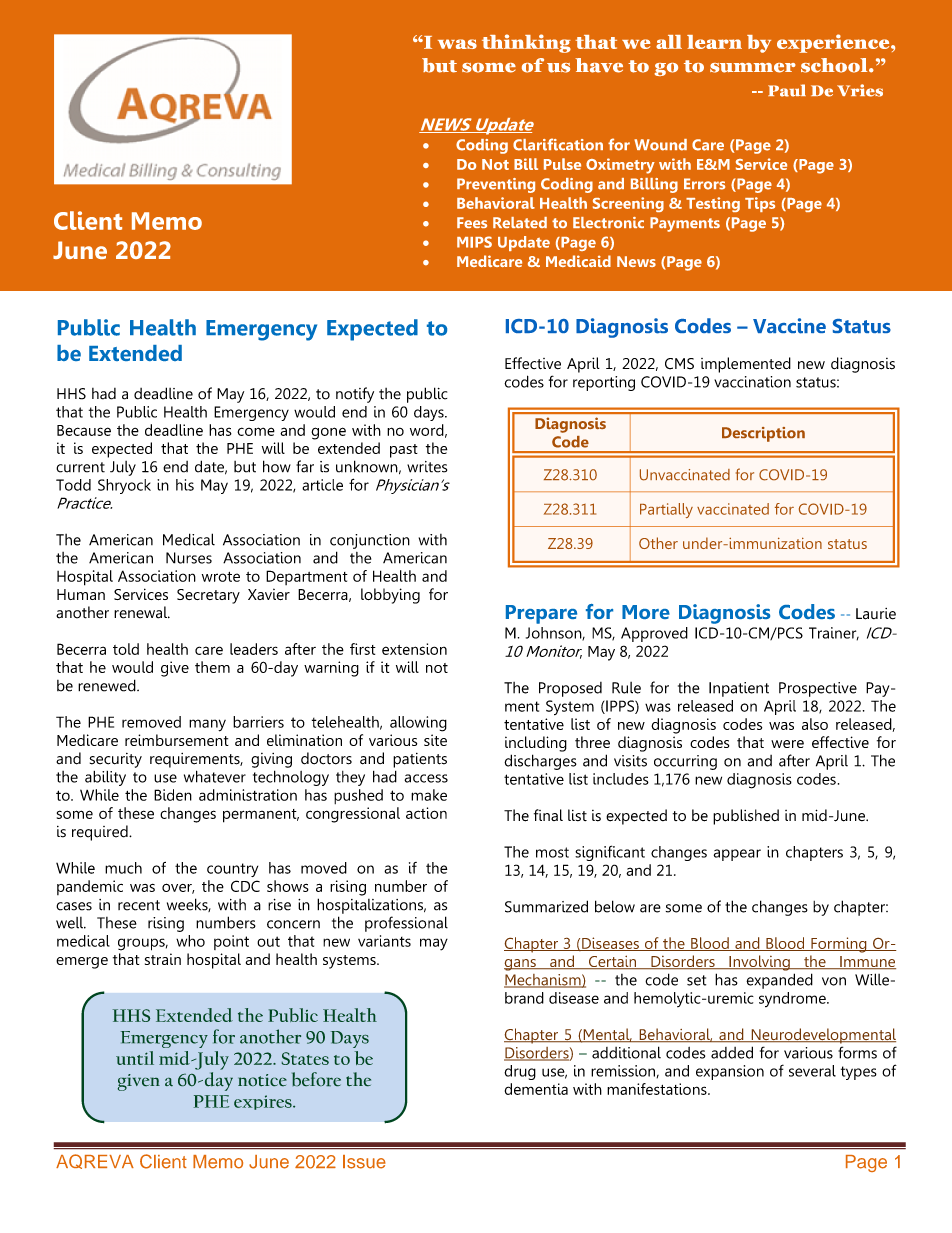  What do you see at coordinates (812, 1071) in the screenshot?
I see `several` at bounding box center [812, 1071].
